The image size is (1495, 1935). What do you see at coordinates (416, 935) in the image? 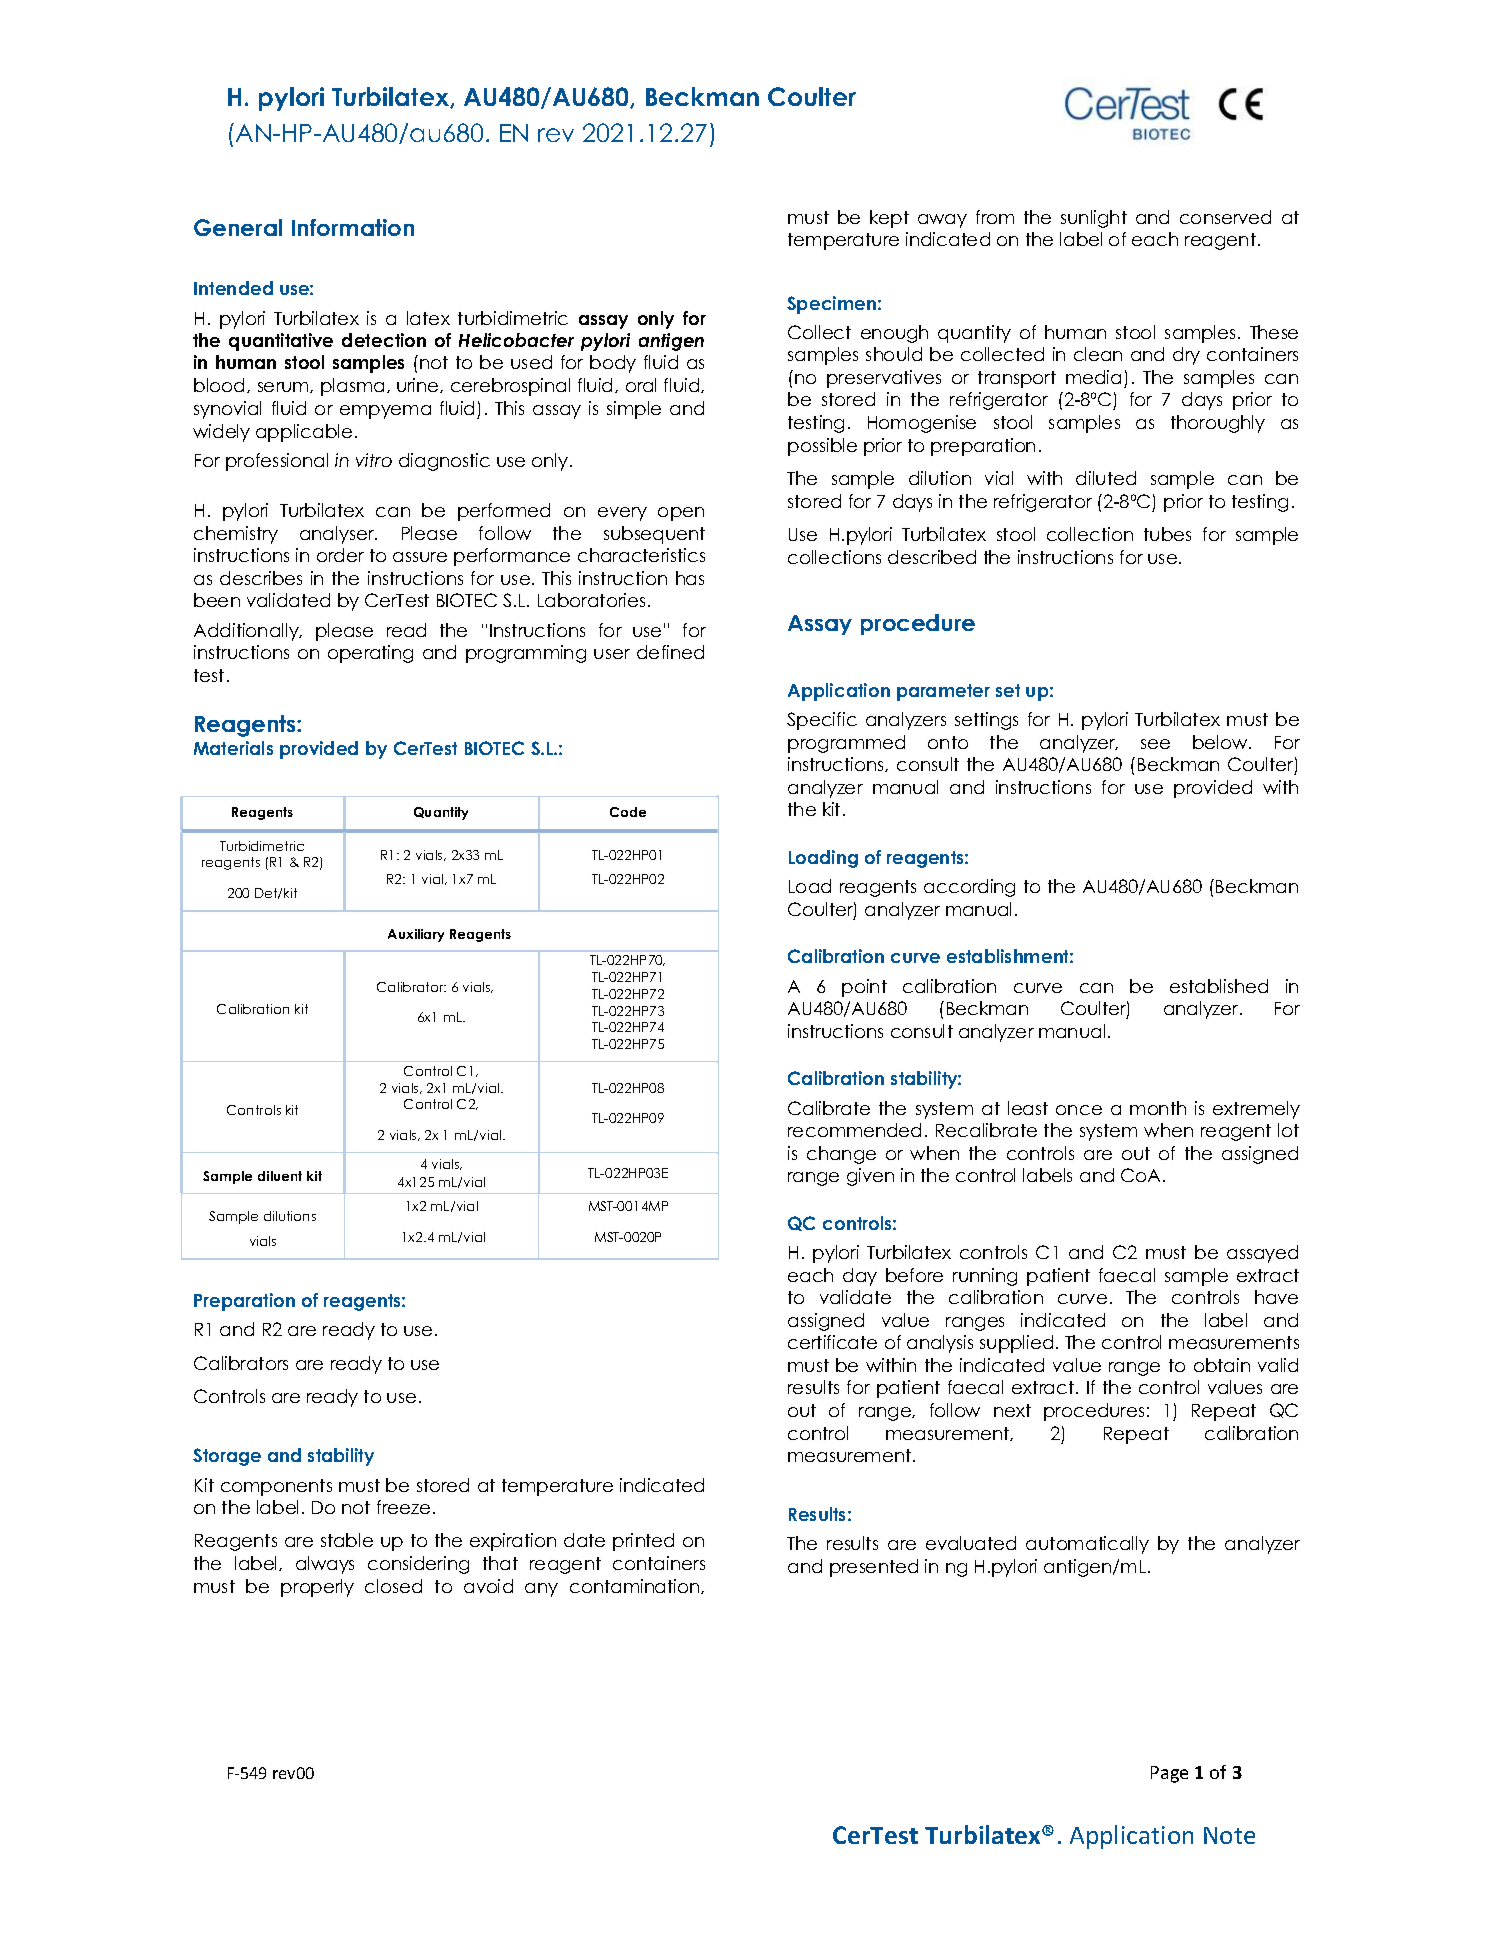
I see `Auxiliary` at bounding box center [416, 935].
